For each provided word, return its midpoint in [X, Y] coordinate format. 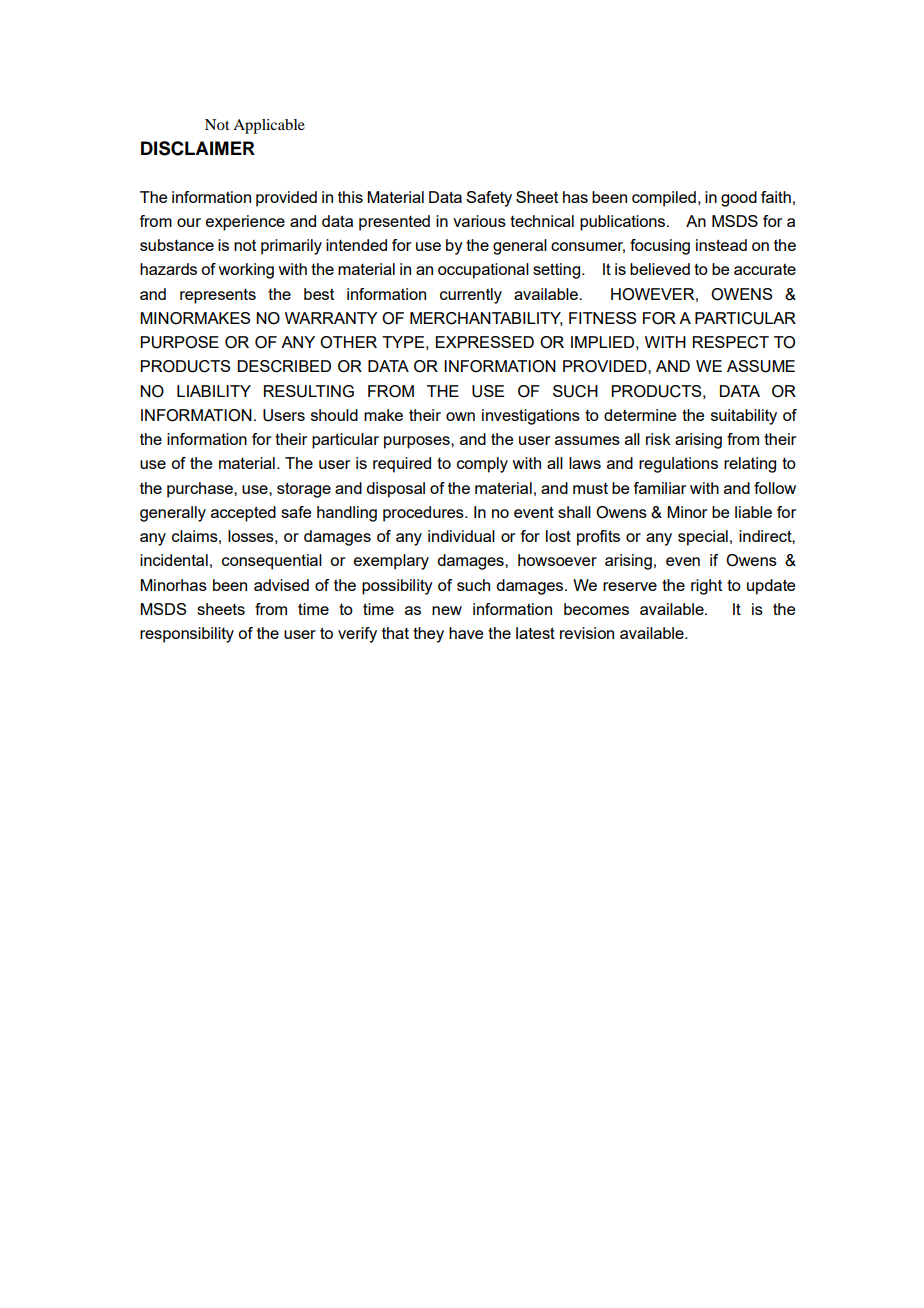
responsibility [187, 635]
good [739, 199]
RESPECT [731, 342]
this [350, 197]
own [460, 416]
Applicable [269, 126]
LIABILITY [214, 391]
